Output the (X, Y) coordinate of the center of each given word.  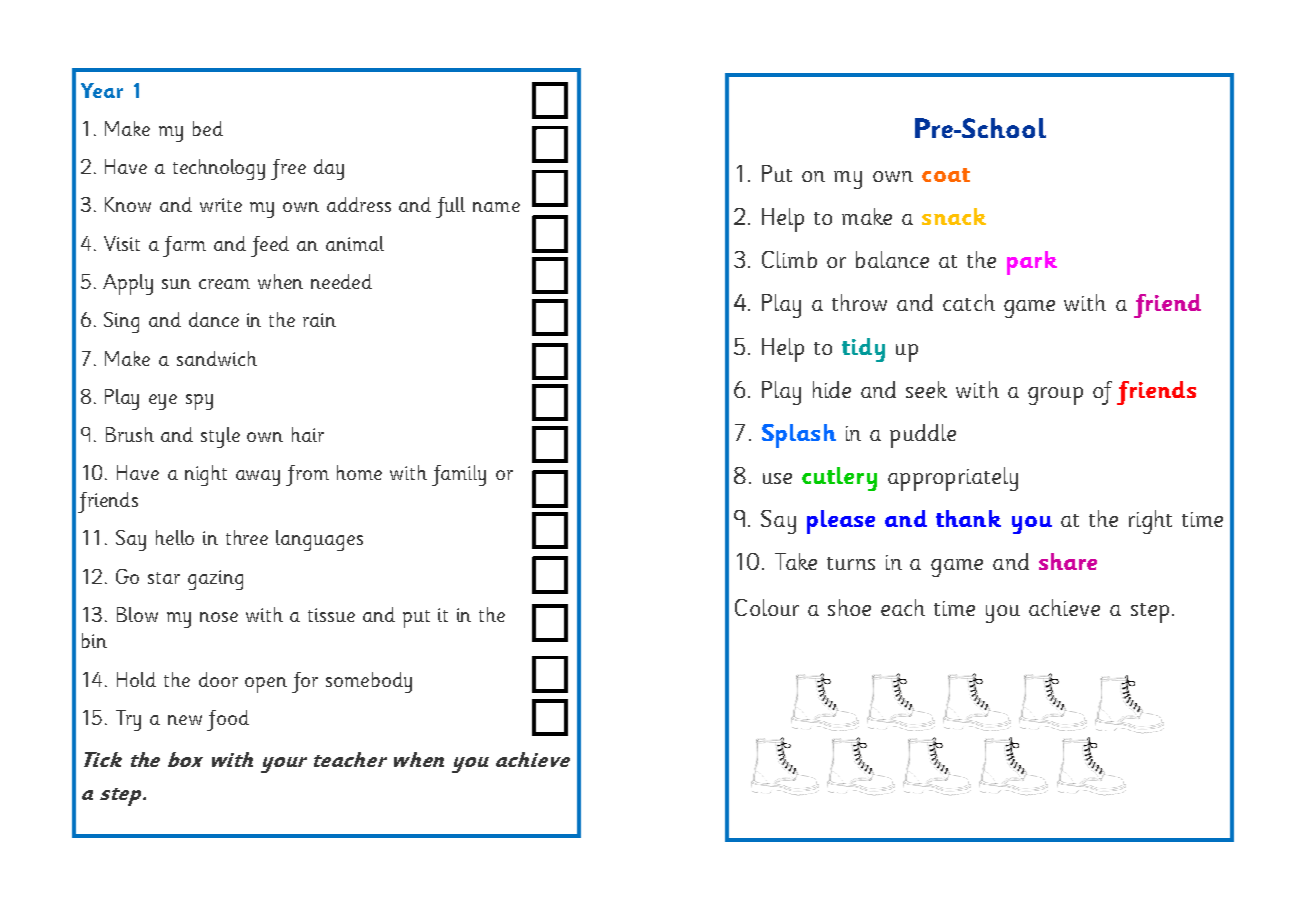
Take (796, 561)
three (247, 537)
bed (208, 128)
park (1032, 263)
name (496, 207)
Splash (799, 436)
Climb (789, 259)
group (1055, 396)
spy (199, 402)
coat (946, 175)
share (1068, 561)
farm (184, 246)
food (228, 720)
